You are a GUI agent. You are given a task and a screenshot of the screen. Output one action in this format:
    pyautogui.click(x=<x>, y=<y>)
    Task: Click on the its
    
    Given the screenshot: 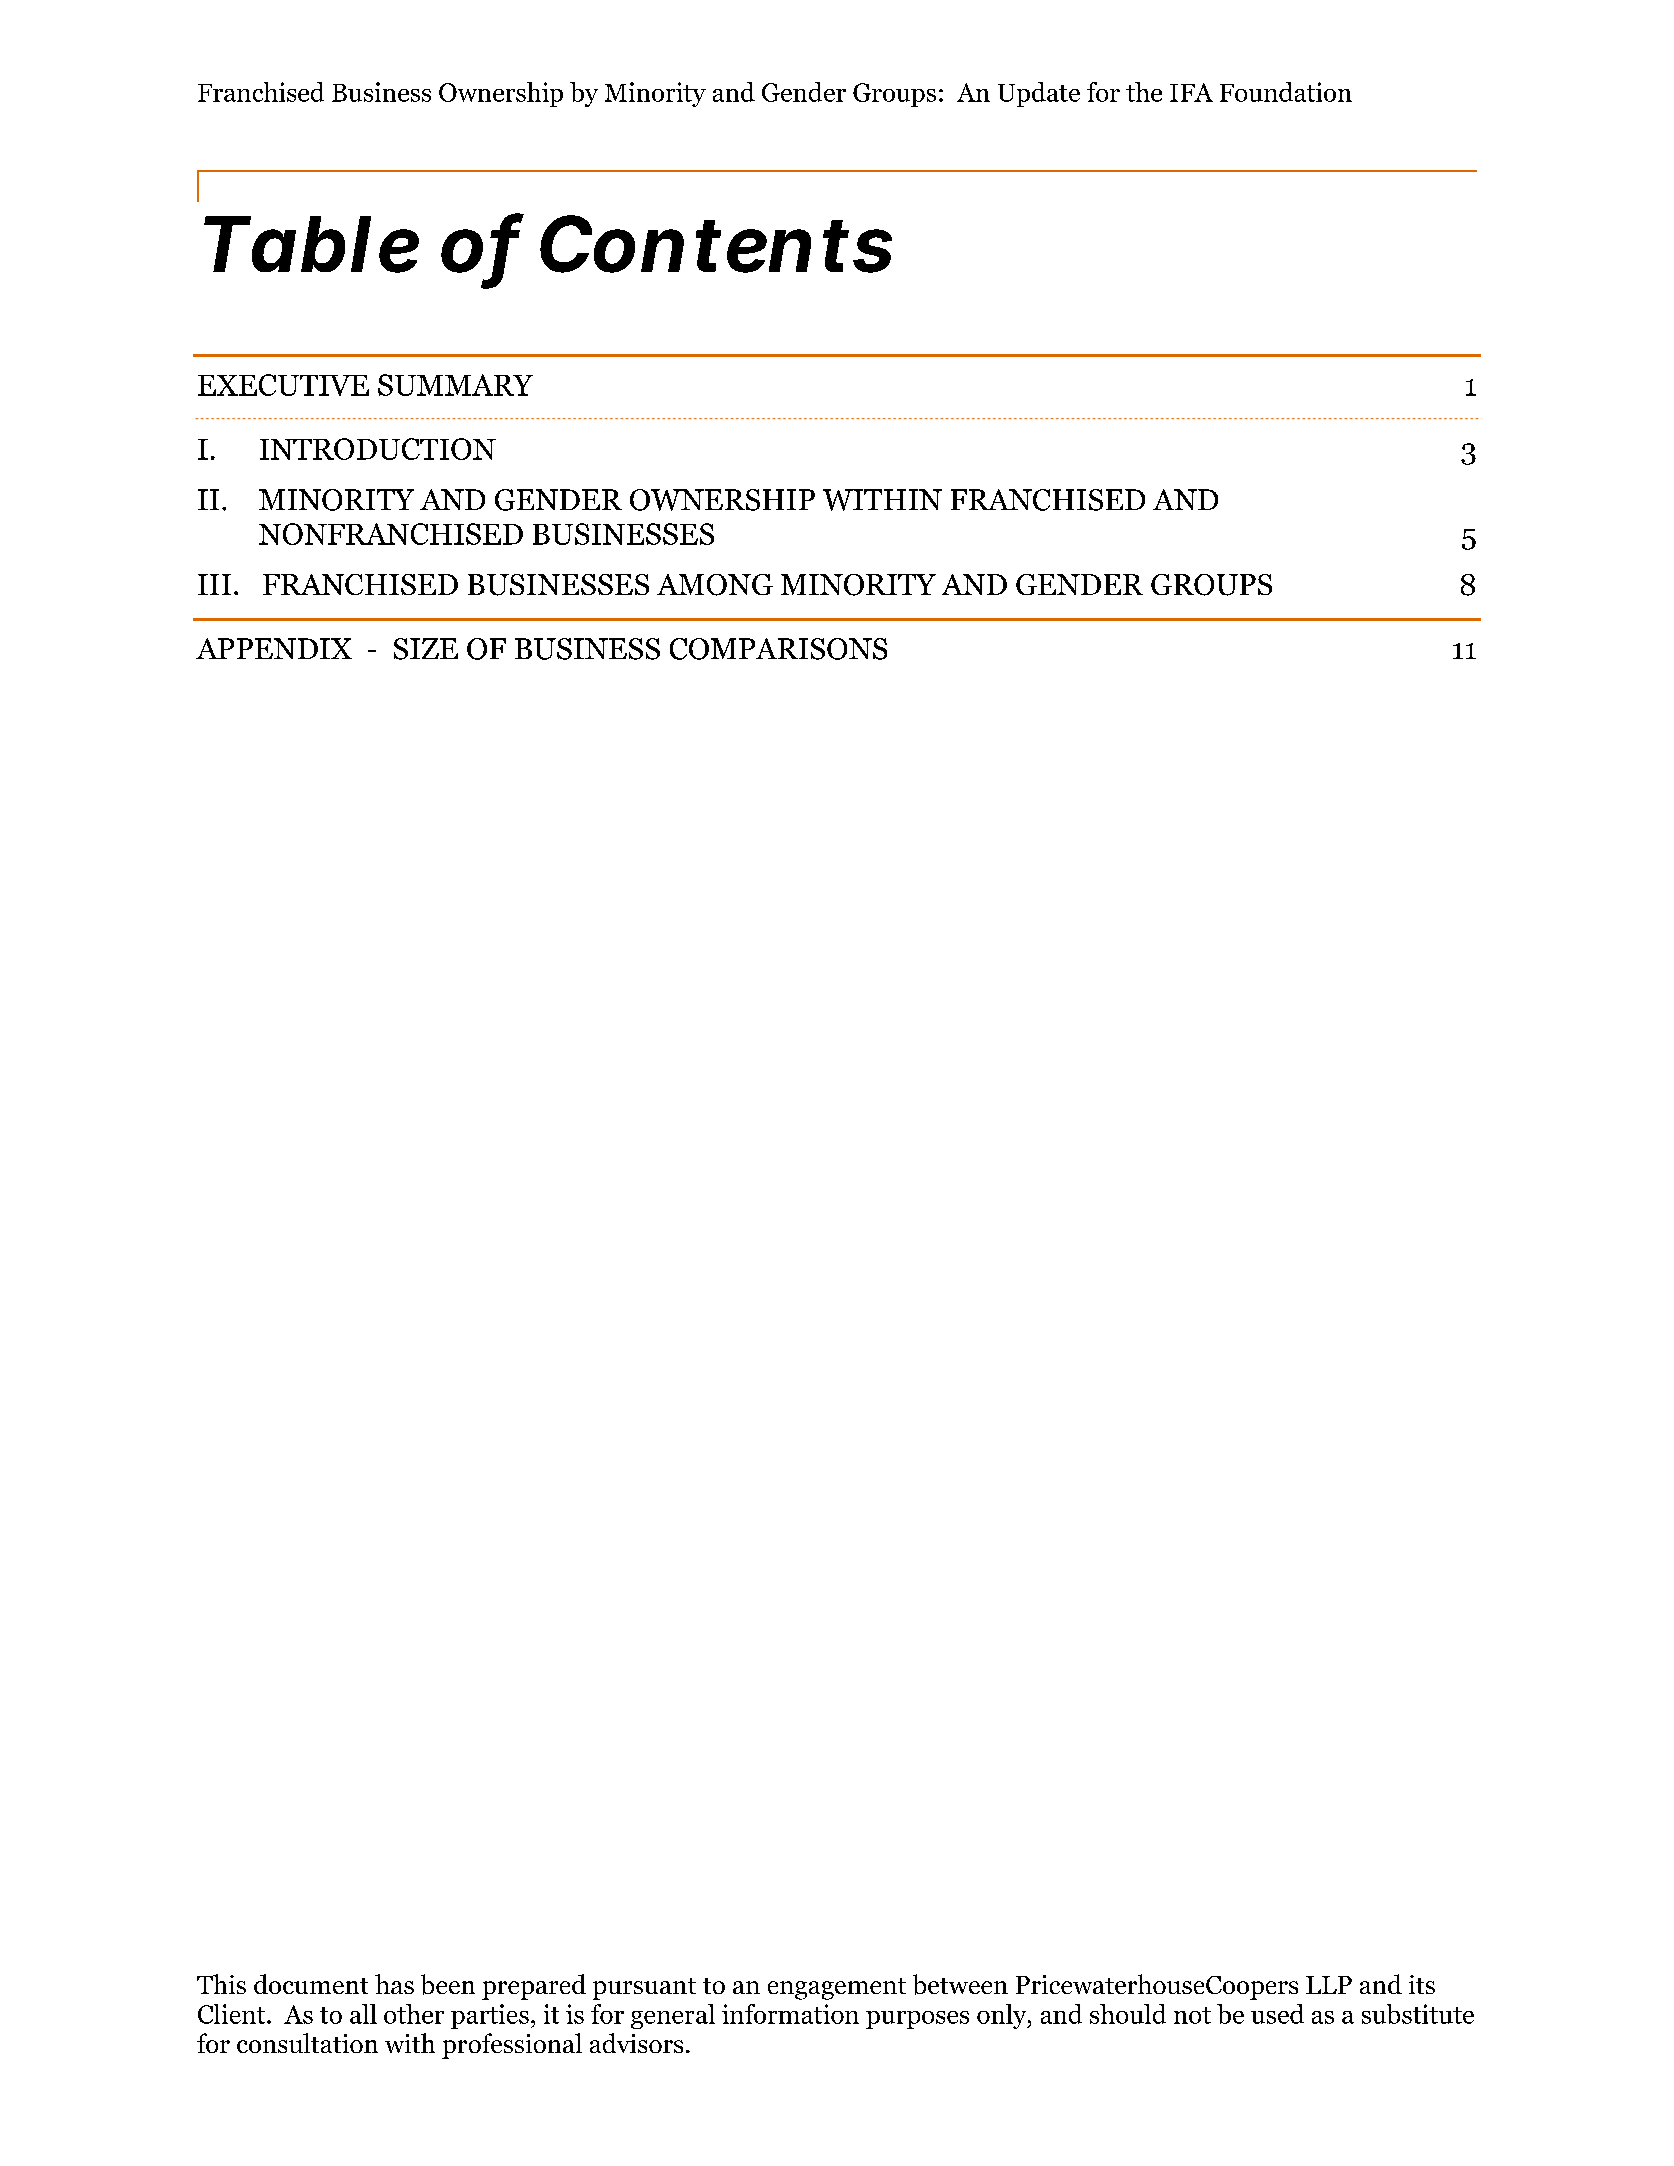 What is the action you would take?
    pyautogui.click(x=1422, y=1984)
